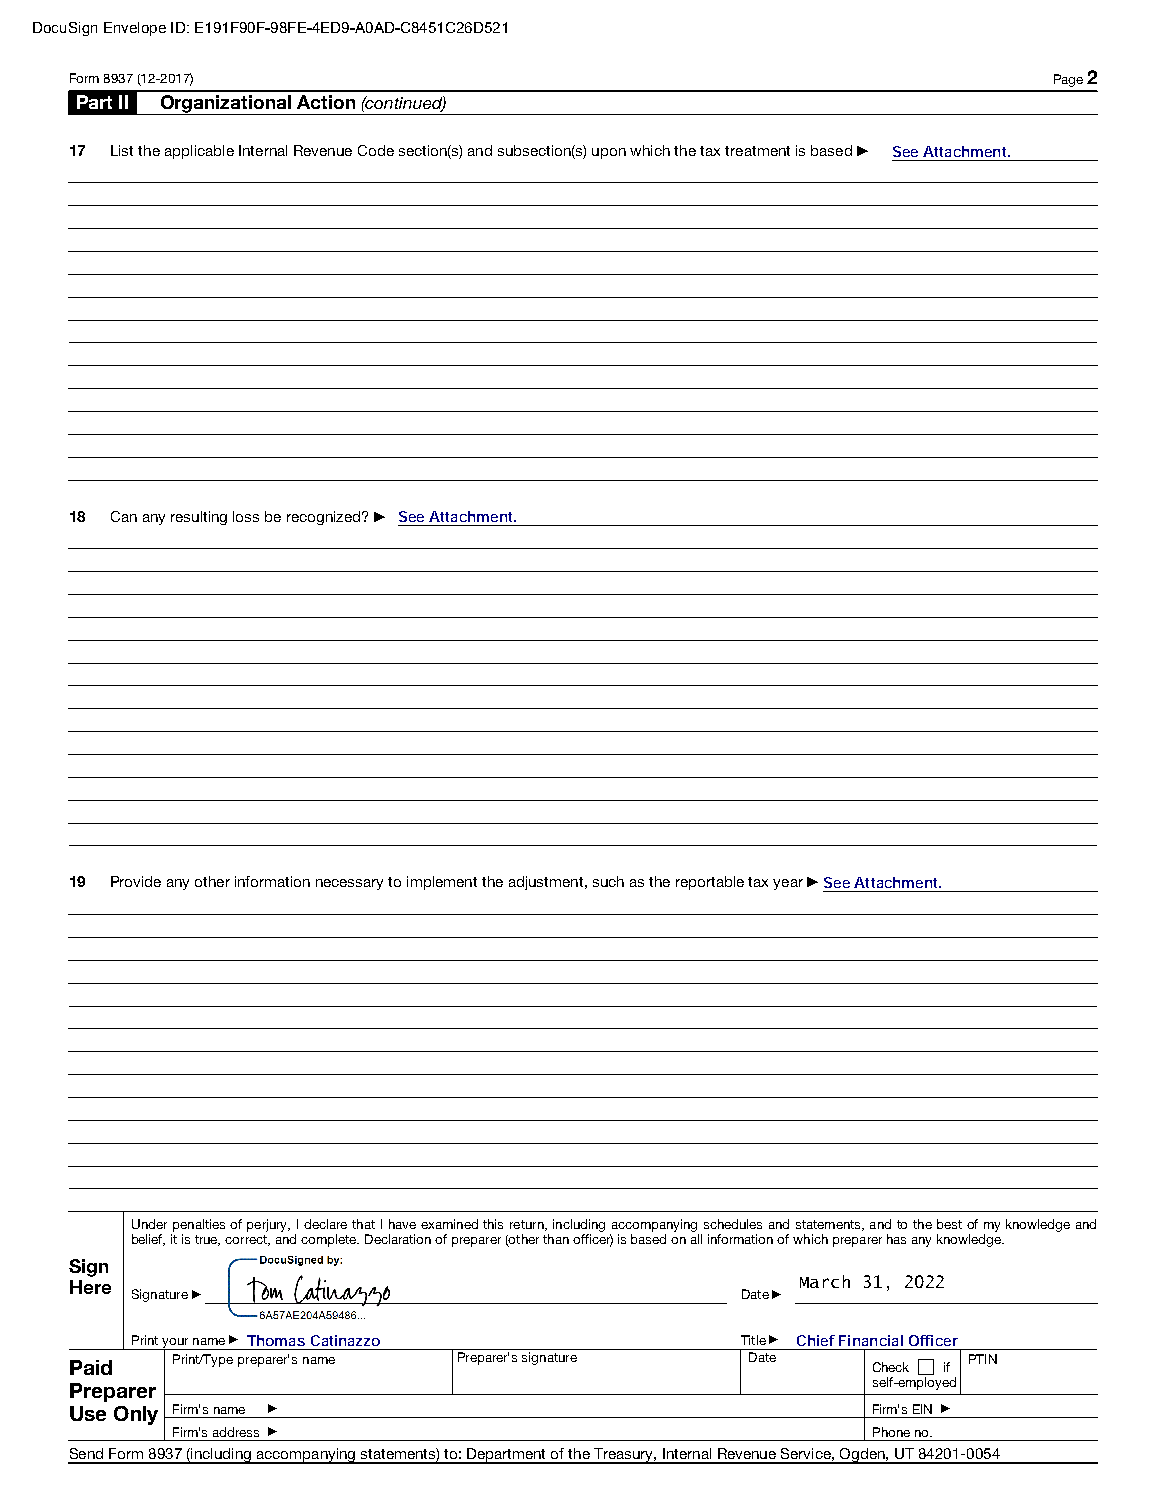 The width and height of the screenshot is (1166, 1509). I want to click on recognized, so click(323, 518).
